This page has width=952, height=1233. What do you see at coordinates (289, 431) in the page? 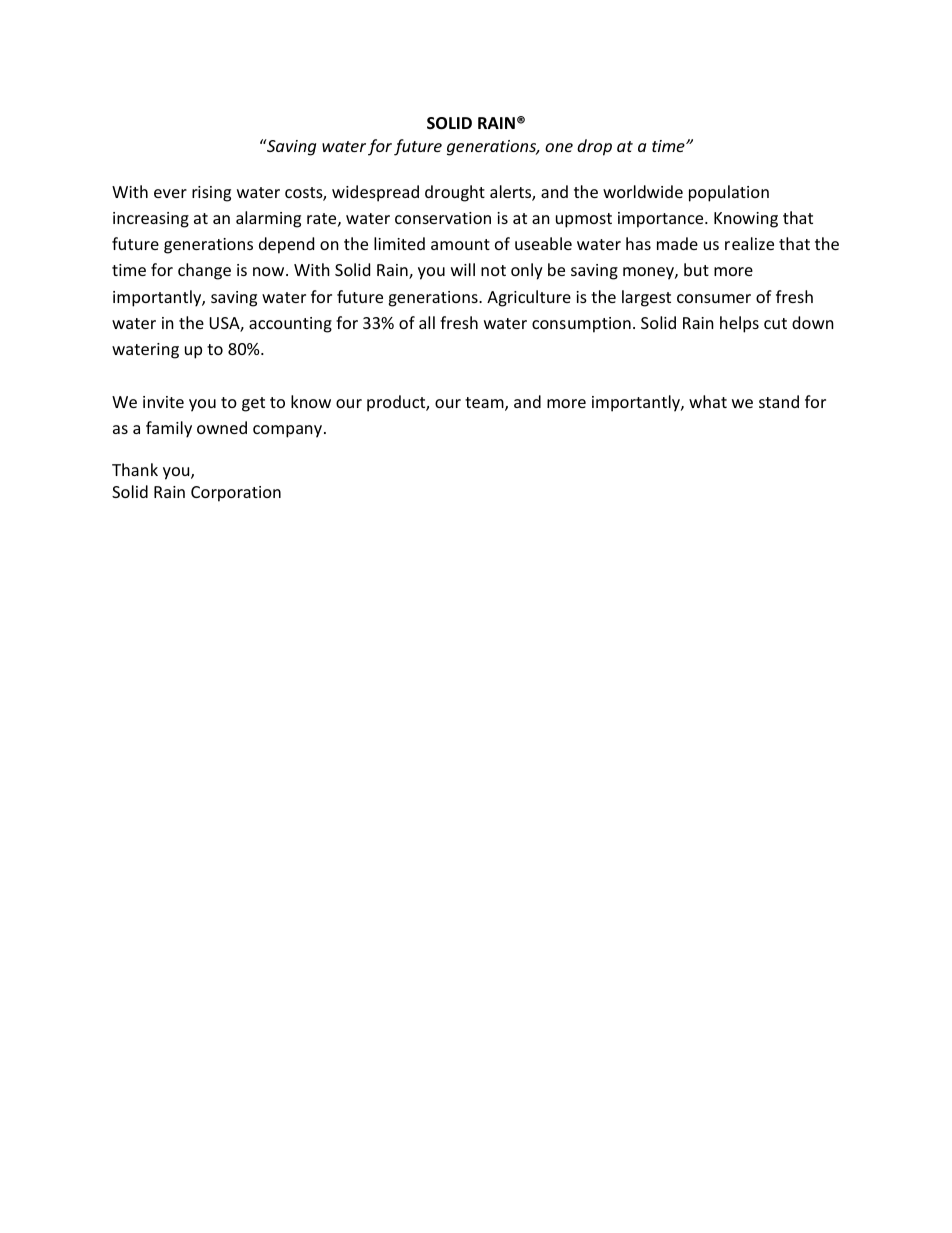
I see `company` at bounding box center [289, 431].
